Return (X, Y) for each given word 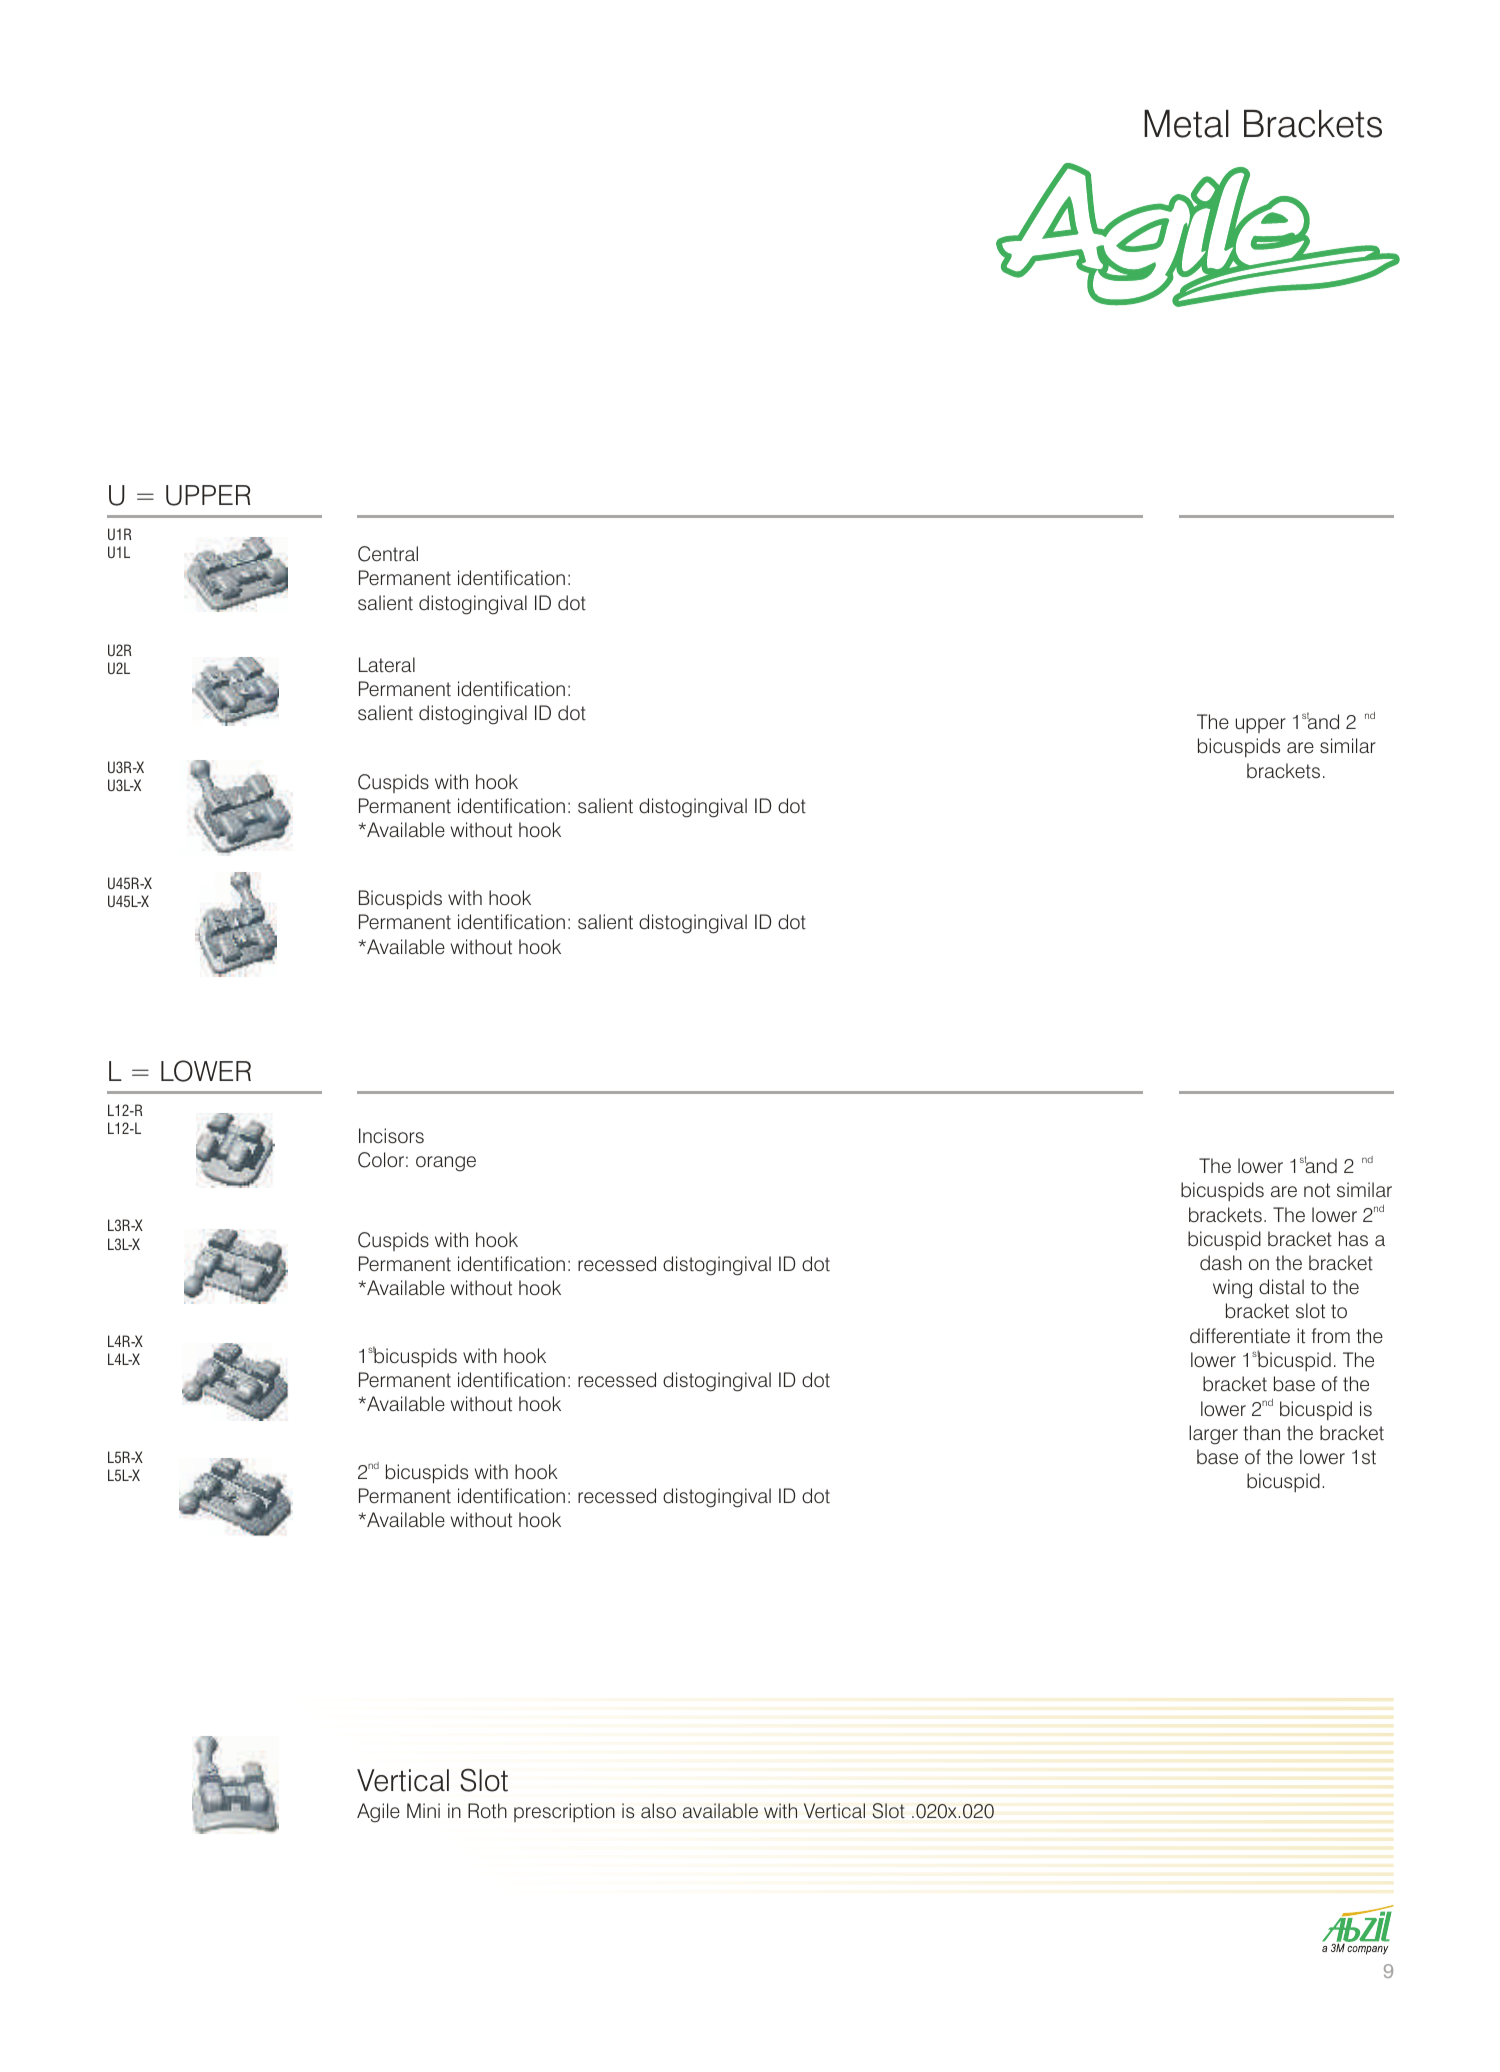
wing (1232, 1289)
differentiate (1240, 1336)
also (658, 1811)
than (1261, 1433)
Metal (1186, 124)
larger (1213, 1435)
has (1353, 1238)
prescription (564, 1812)
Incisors (391, 1136)
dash (1221, 1263)
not (1317, 1190)
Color (381, 1160)
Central (388, 554)
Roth (487, 1811)
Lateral (387, 665)
